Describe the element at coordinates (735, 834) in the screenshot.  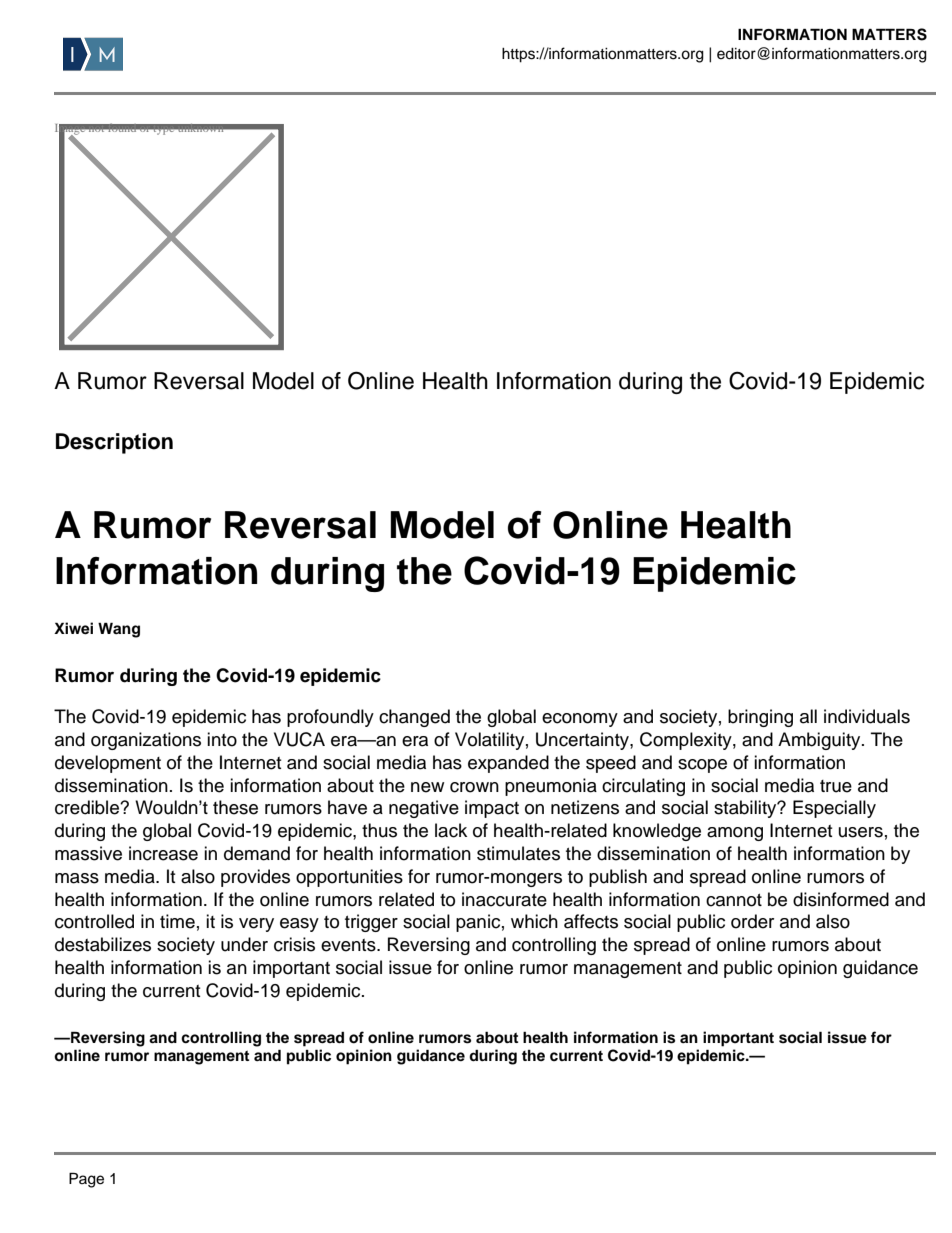
I see `among` at that location.
